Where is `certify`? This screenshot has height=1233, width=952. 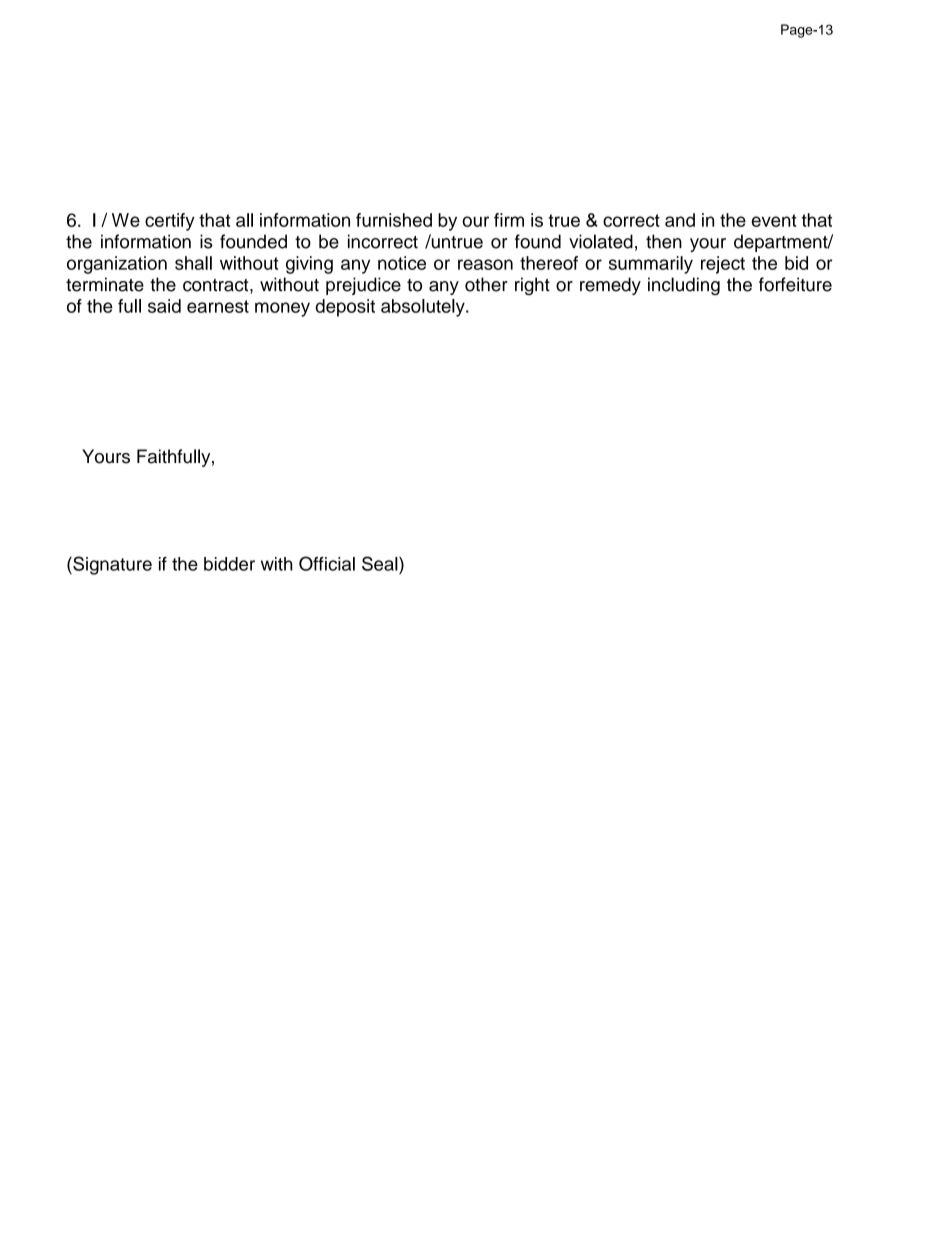 certify is located at coordinates (170, 222).
